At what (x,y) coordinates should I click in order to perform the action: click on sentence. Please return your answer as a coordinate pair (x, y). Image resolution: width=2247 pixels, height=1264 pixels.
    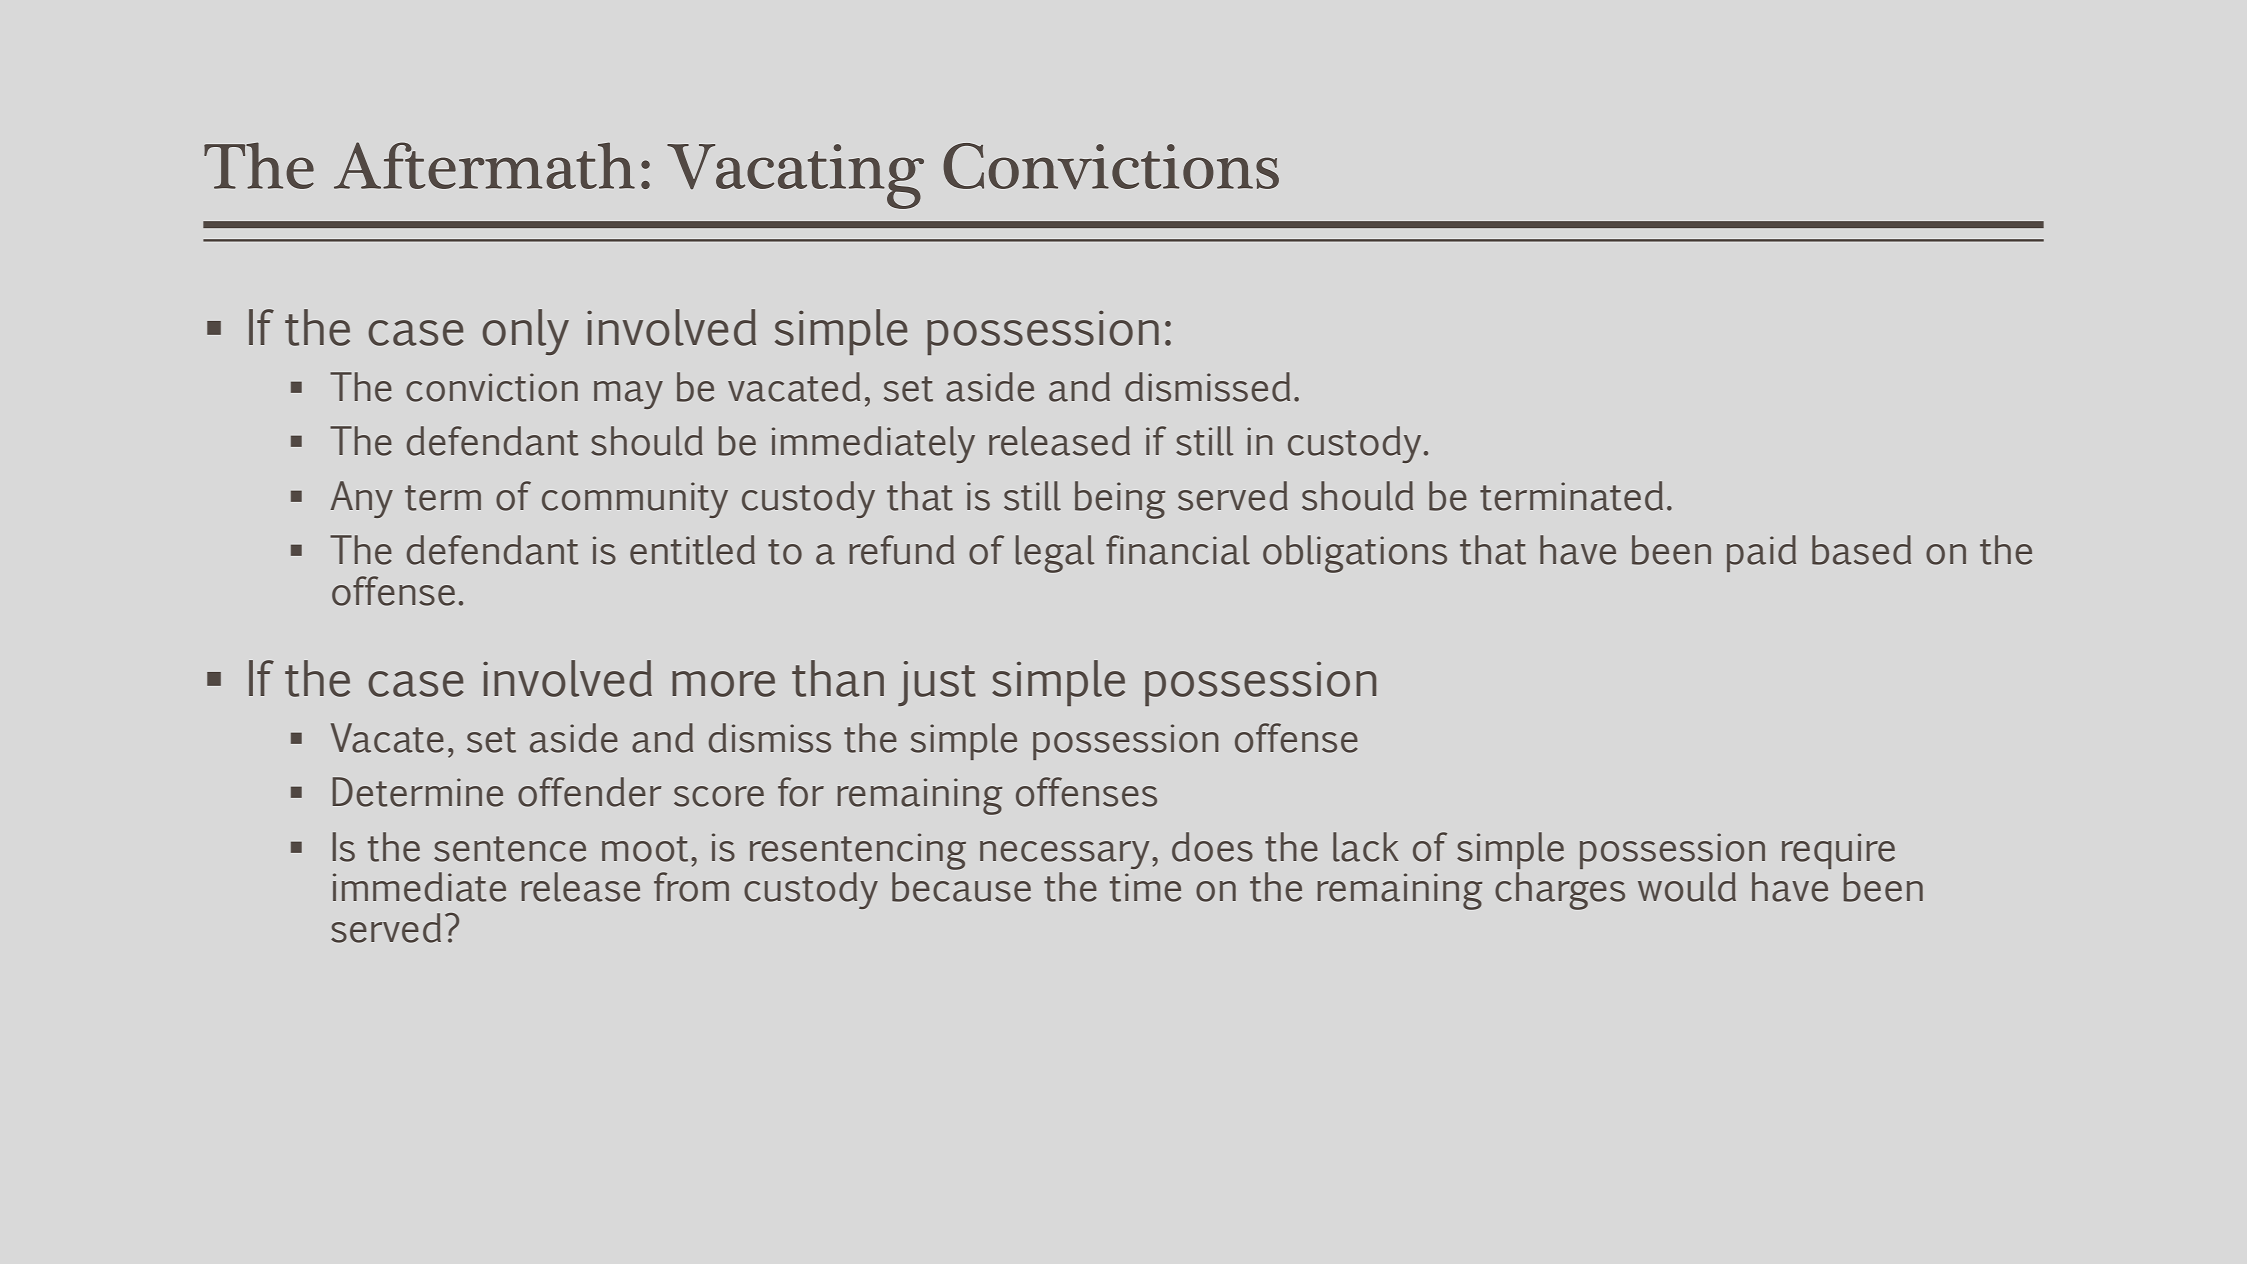
    Looking at the image, I should click on (510, 849).
